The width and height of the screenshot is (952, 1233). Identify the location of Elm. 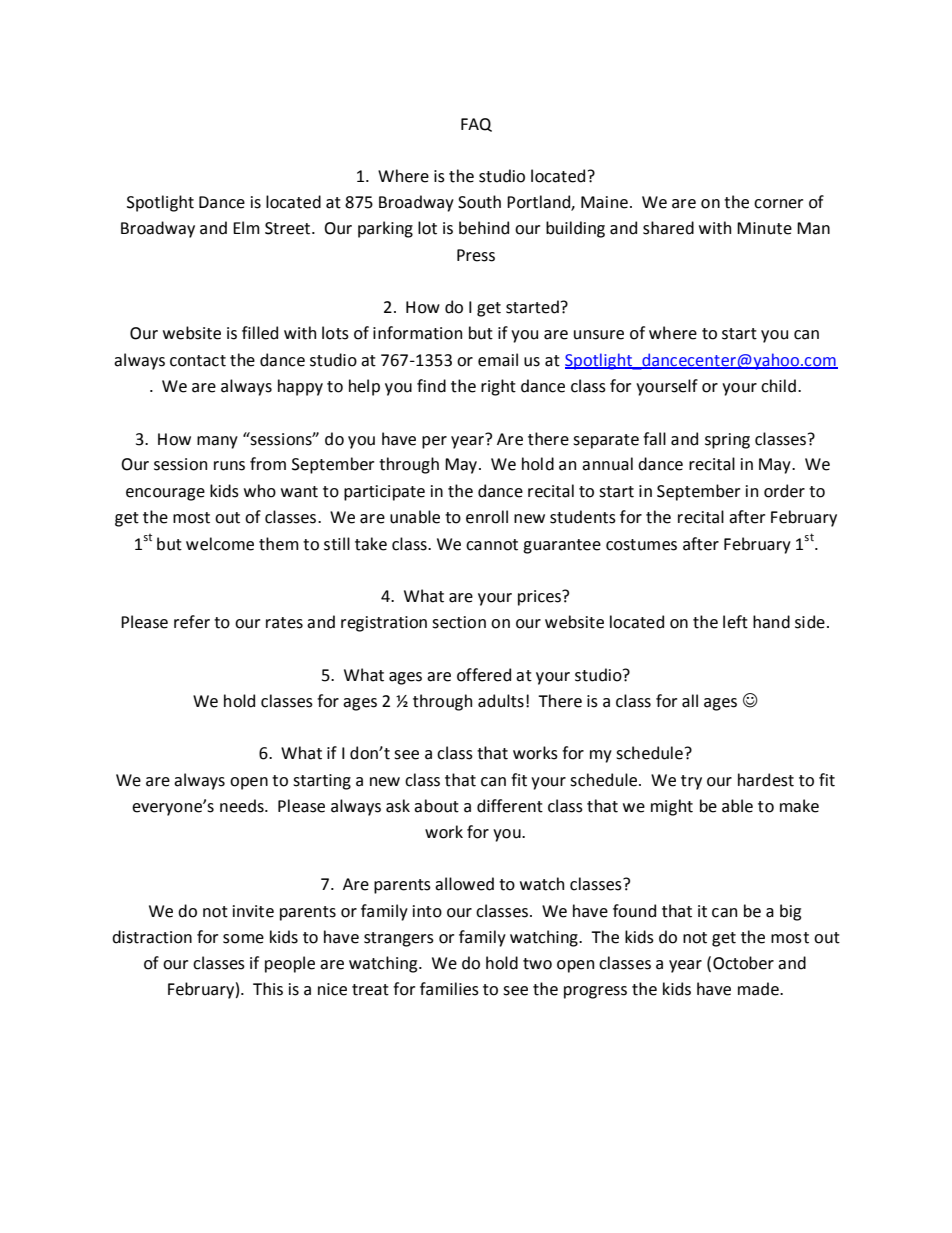
(246, 227).
